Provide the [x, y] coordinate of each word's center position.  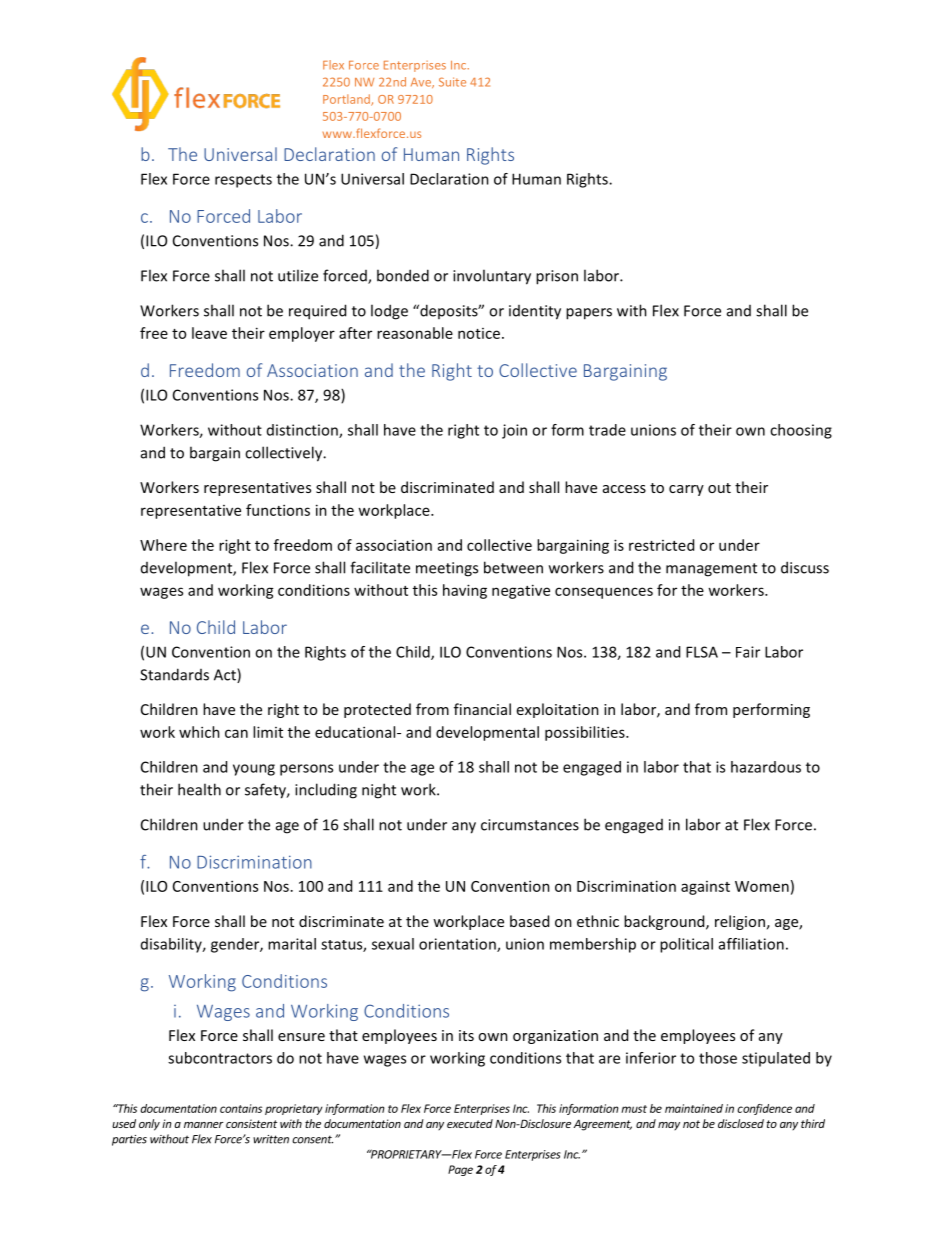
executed [470, 1123]
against [705, 888]
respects [243, 181]
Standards [174, 674]
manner [204, 1125]
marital [292, 944]
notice [479, 333]
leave [209, 333]
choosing [801, 431]
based [529, 921]
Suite [452, 82]
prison [557, 277]
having [465, 591]
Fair [748, 652]
